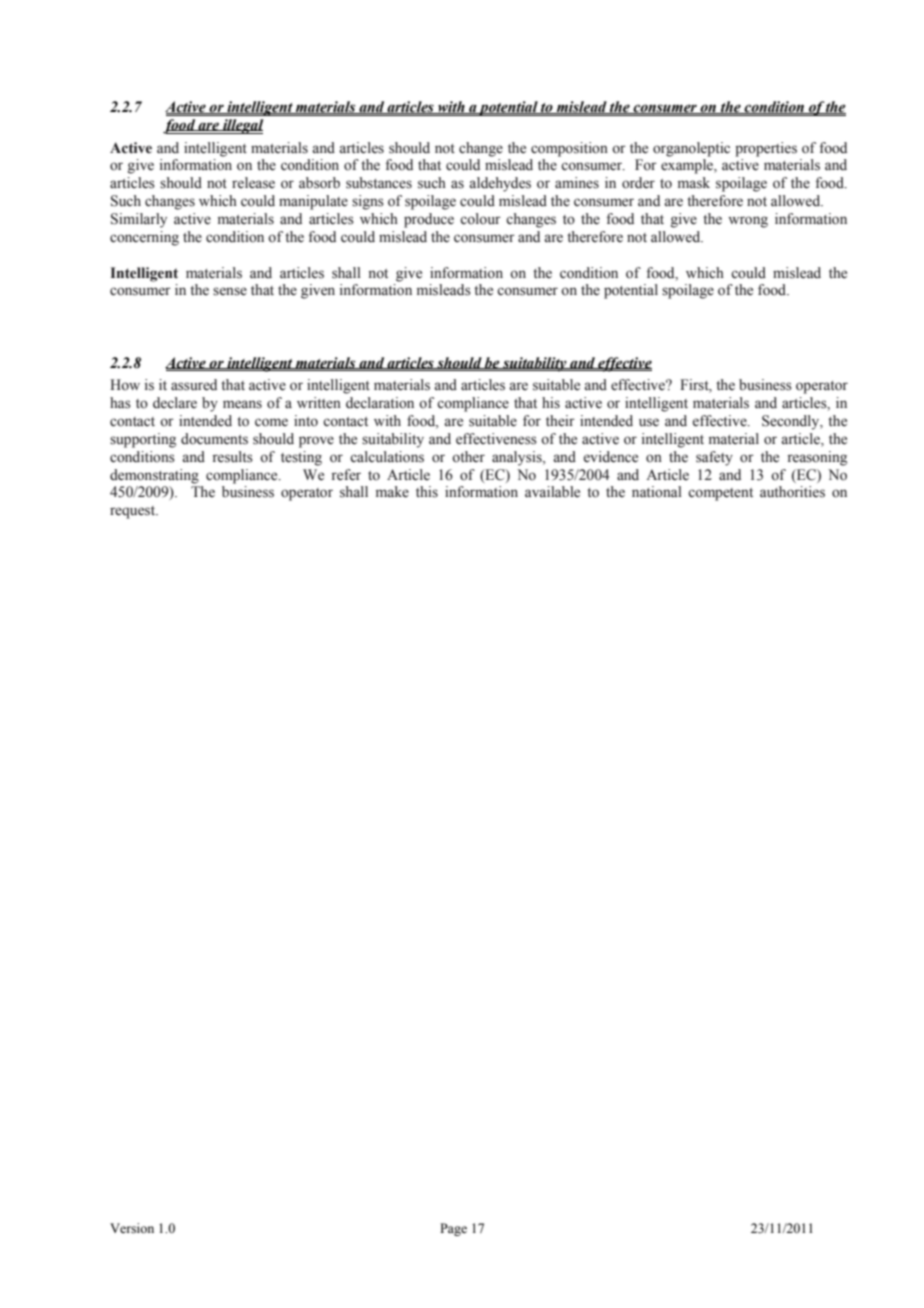 The image size is (924, 1308). What do you see at coordinates (132, 1228) in the document?
I see `Version` at bounding box center [132, 1228].
